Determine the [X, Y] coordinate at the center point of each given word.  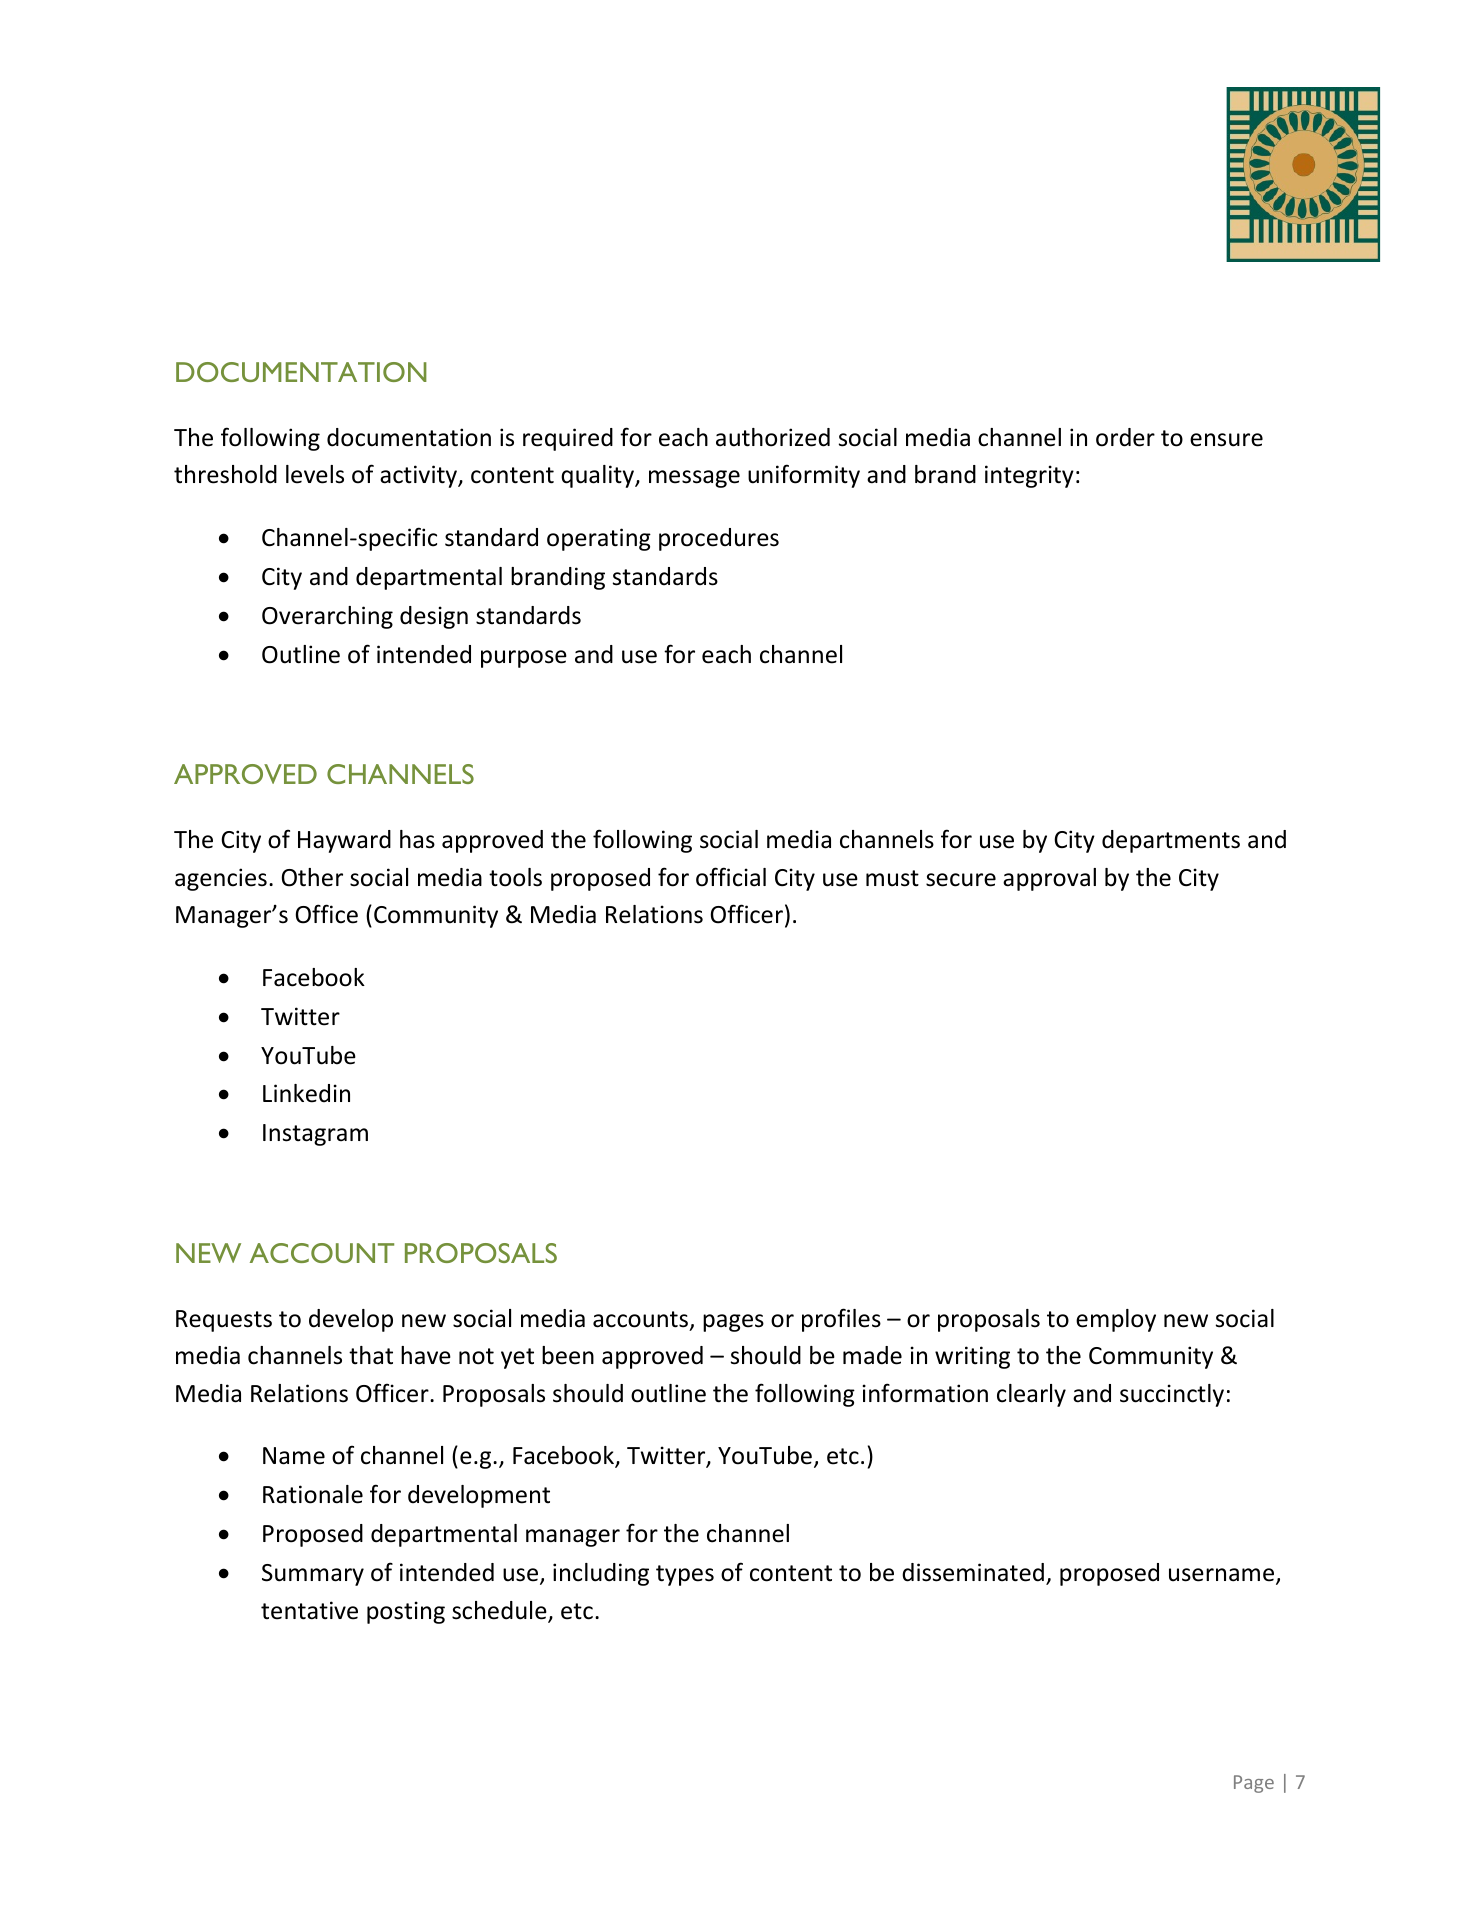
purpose [524, 659]
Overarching [327, 617]
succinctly [1172, 1395]
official [731, 877]
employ [1116, 1320]
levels [315, 474]
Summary [313, 1575]
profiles [841, 1320]
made [872, 1355]
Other [312, 877]
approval [1049, 879]
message [694, 479]
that [371, 1355]
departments [1171, 841]
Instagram [315, 1135]
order [1125, 437]
